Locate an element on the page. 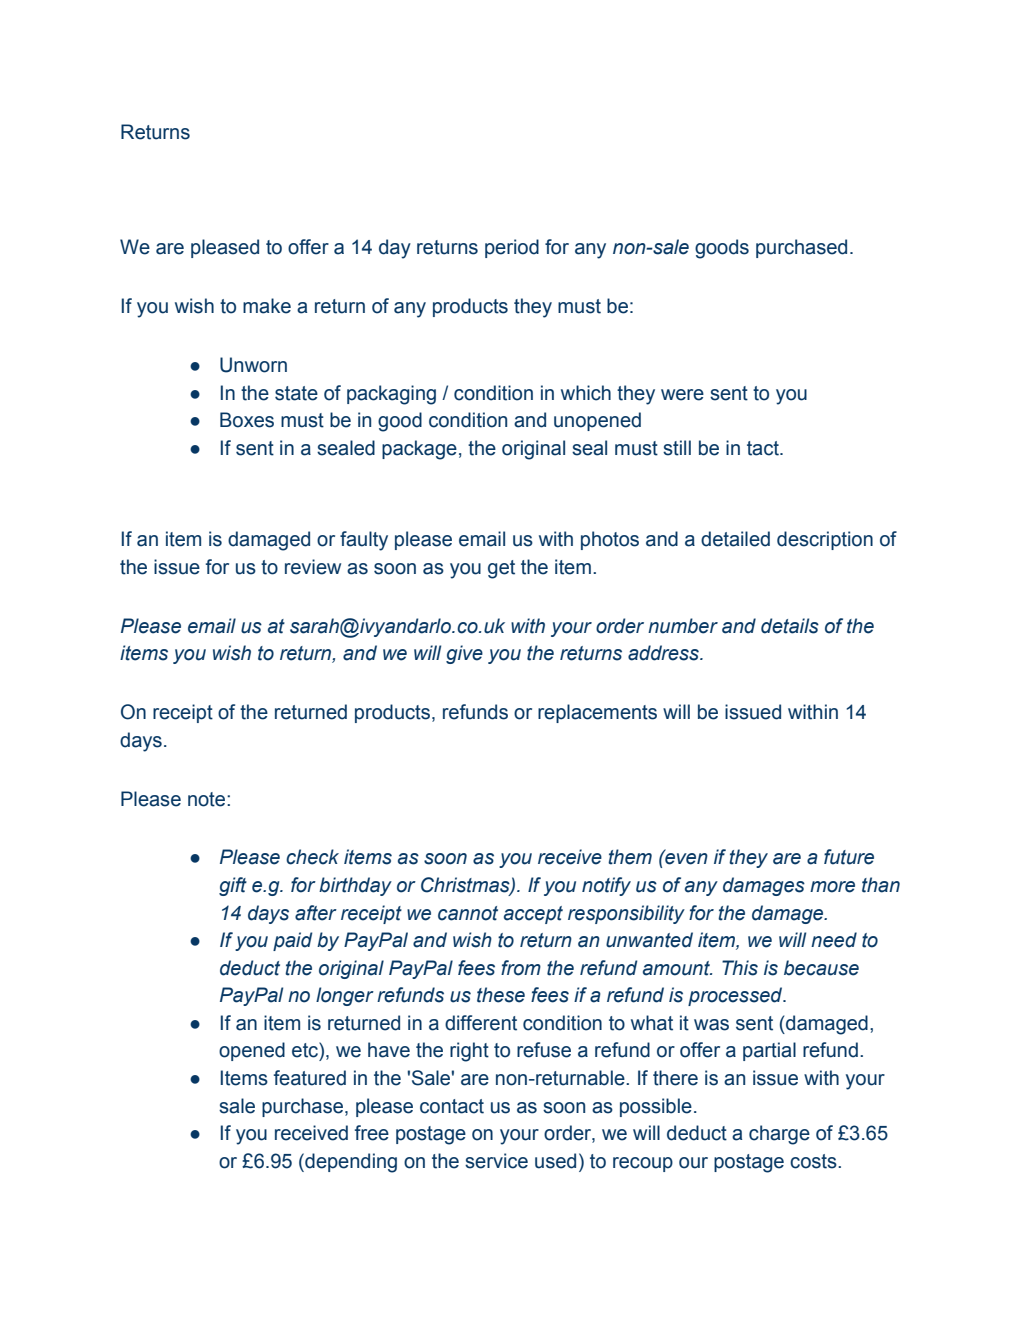  used is located at coordinates (555, 1161).
